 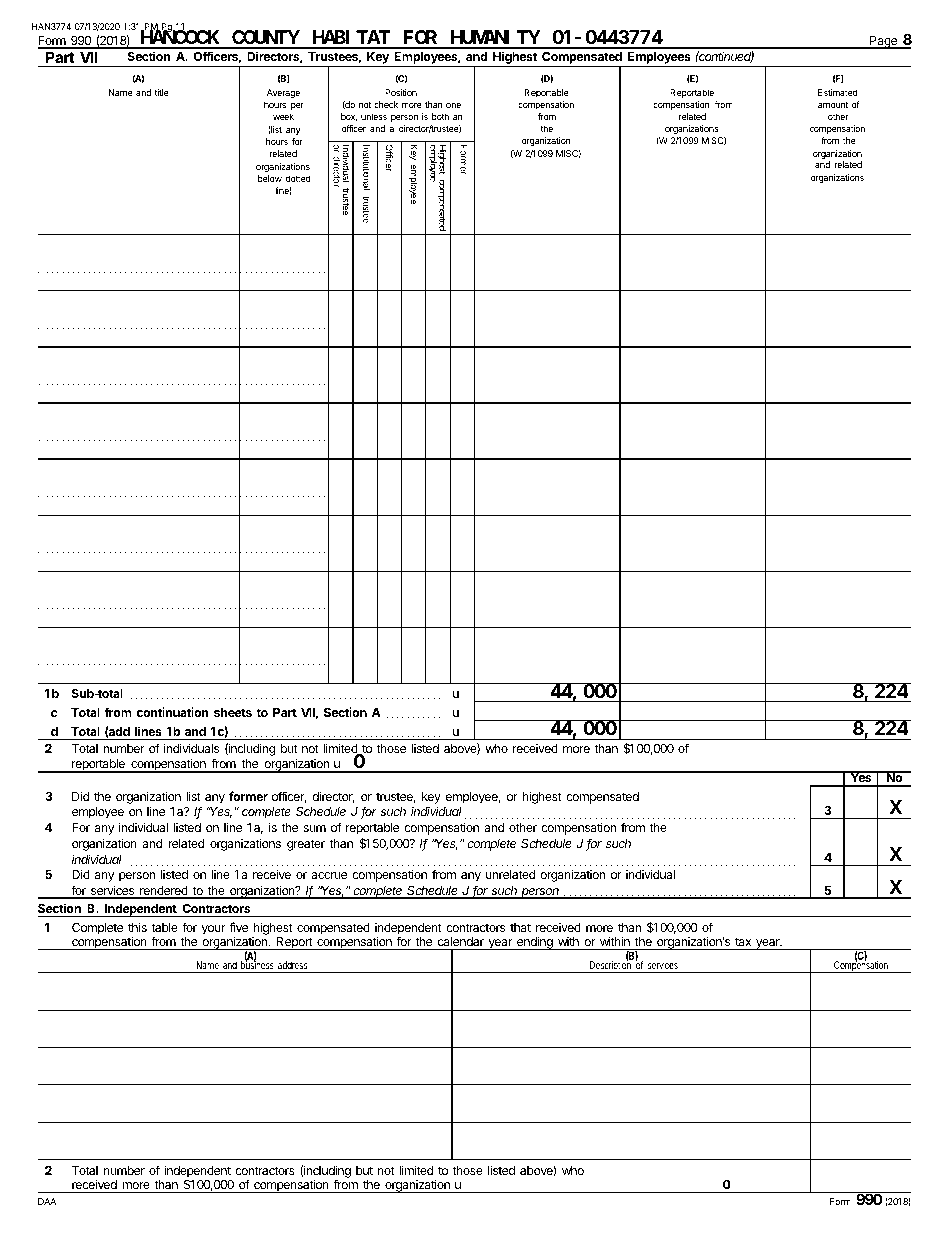 I want to click on below, so click(x=270, y=178).
